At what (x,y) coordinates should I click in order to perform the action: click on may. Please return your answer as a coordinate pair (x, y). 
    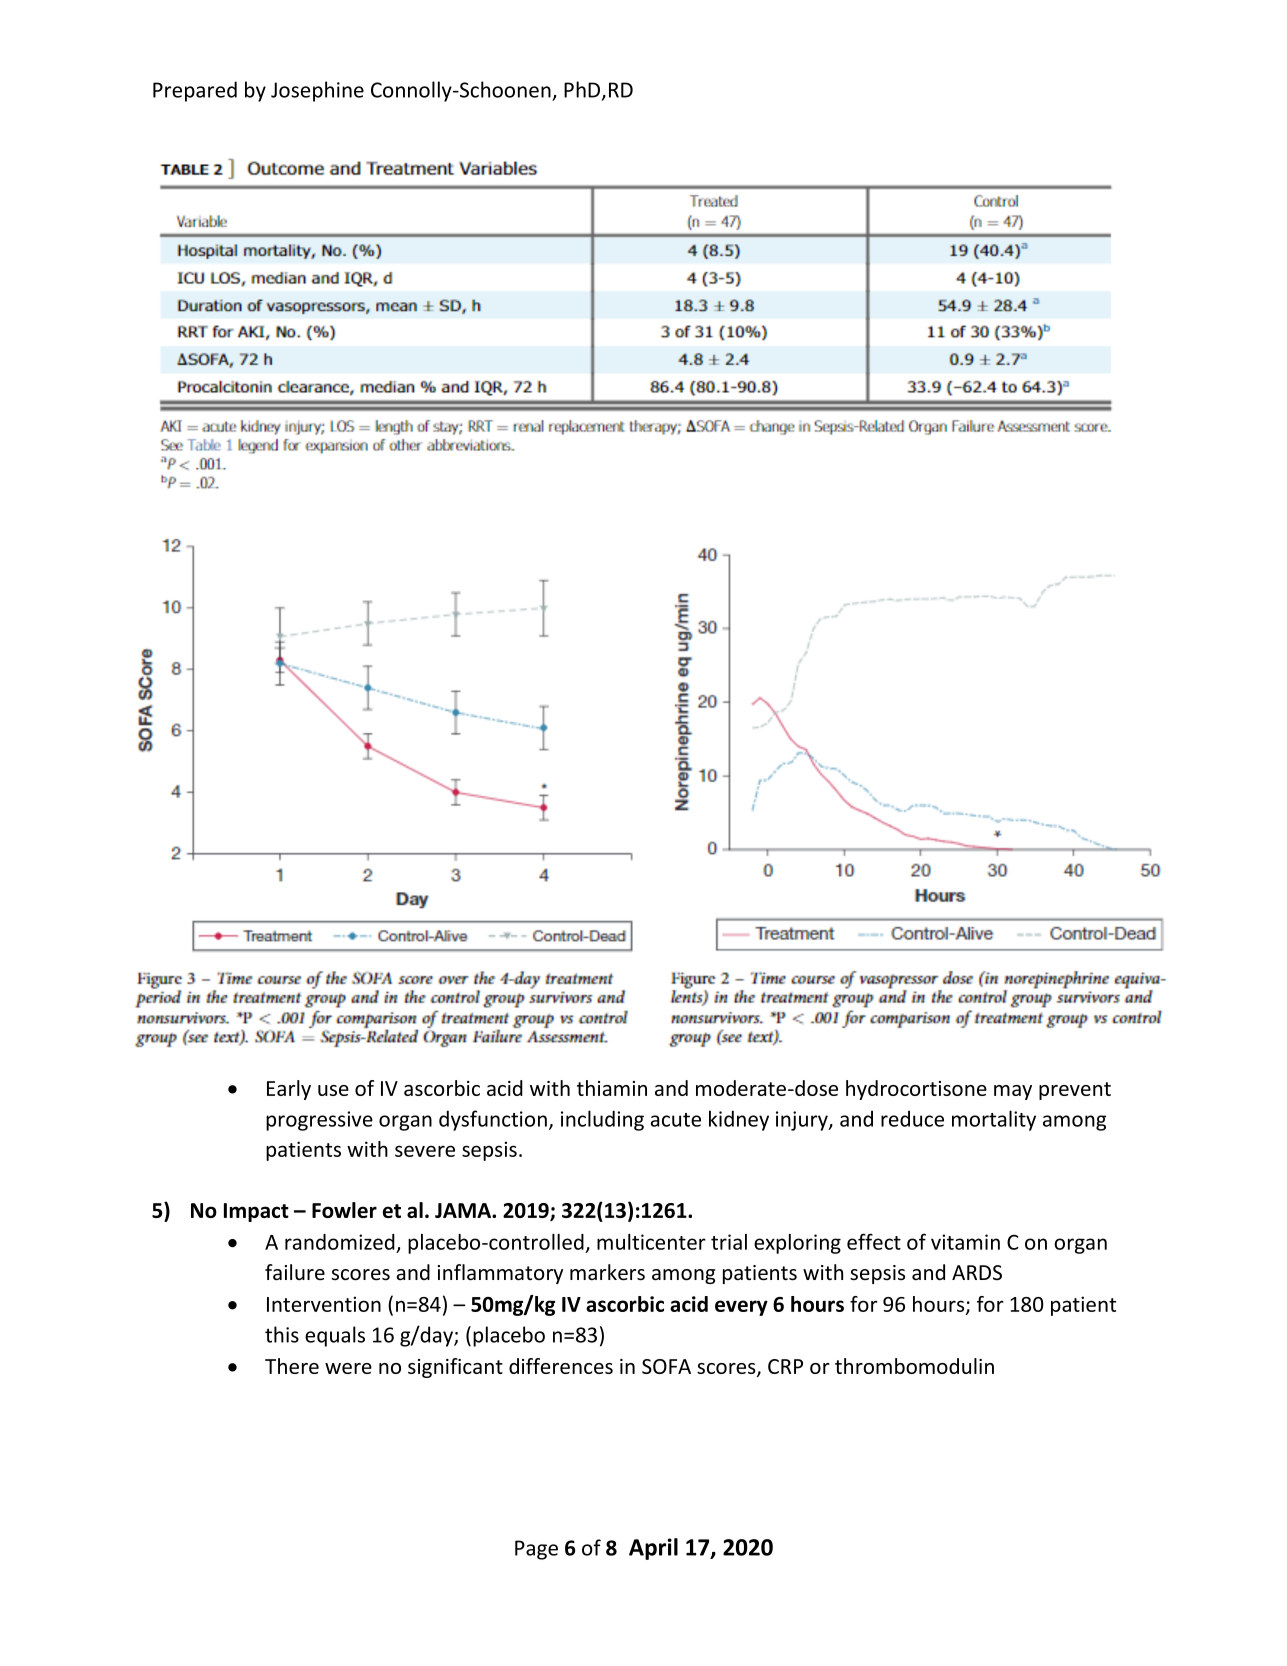
    Looking at the image, I should click on (1013, 1092).
